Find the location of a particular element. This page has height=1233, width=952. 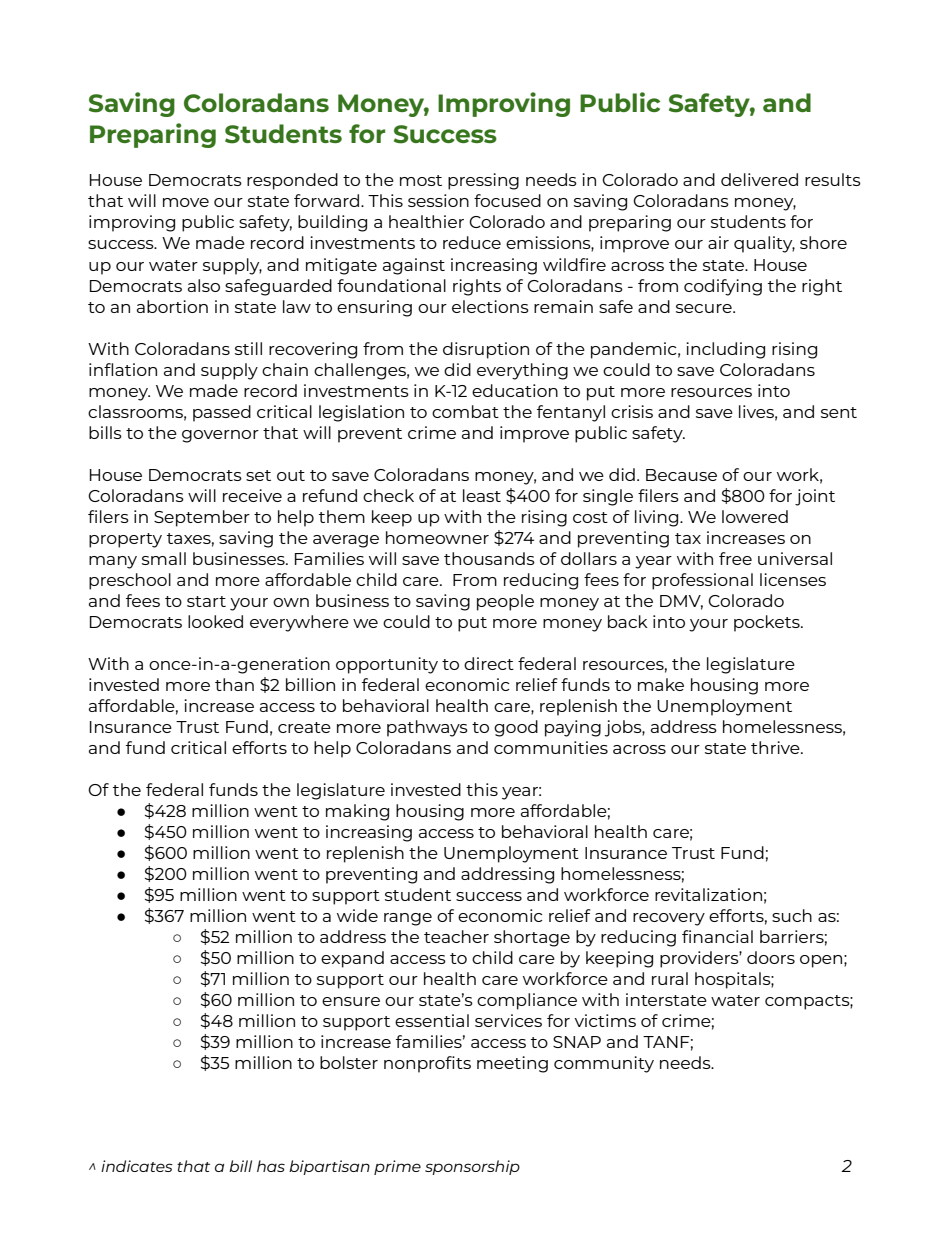

thousands is located at coordinates (489, 558).
